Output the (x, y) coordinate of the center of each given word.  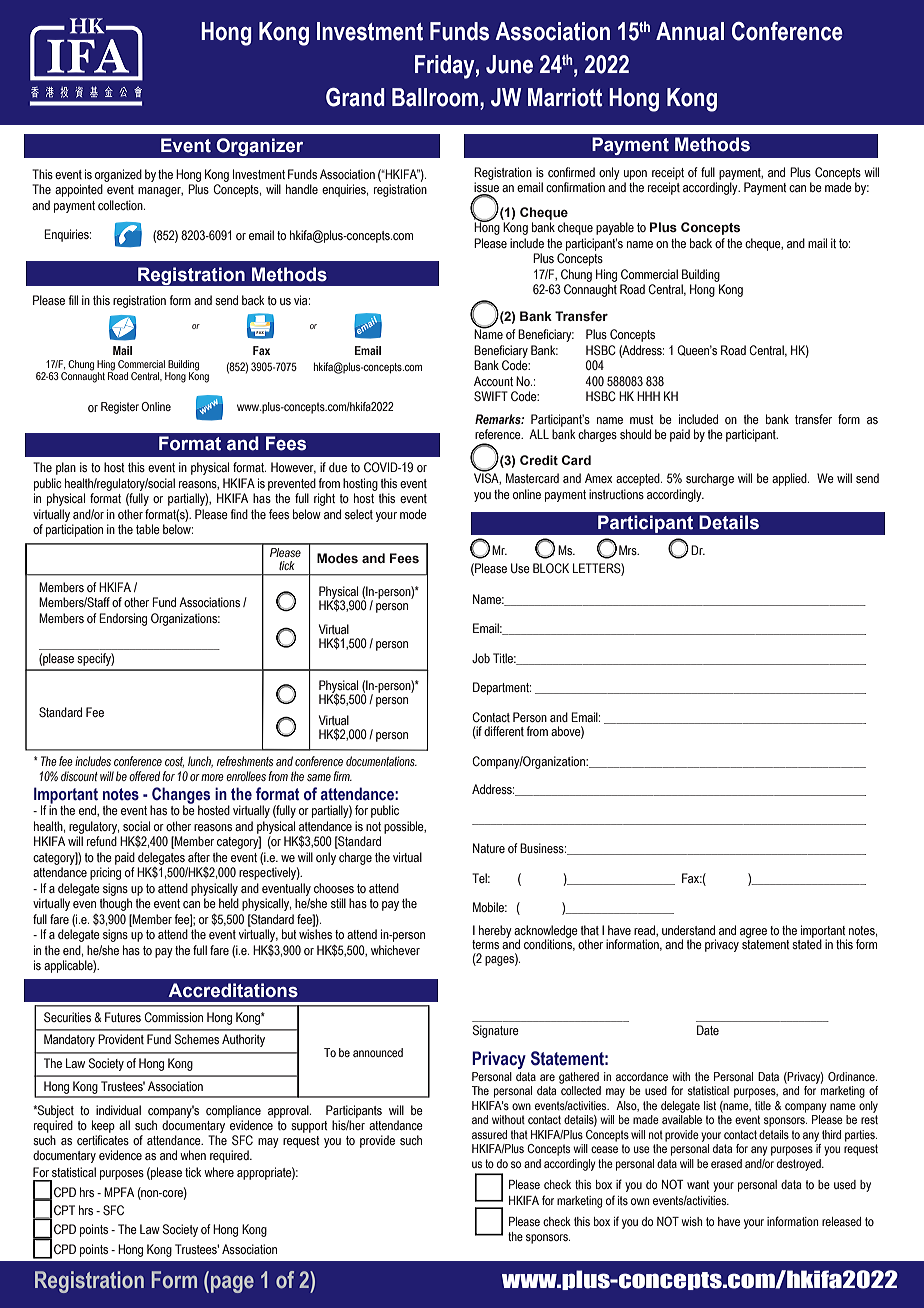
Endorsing (123, 619)
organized (118, 175)
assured (489, 1134)
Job (481, 658)
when (193, 1155)
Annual (690, 31)
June (509, 64)
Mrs (629, 550)
